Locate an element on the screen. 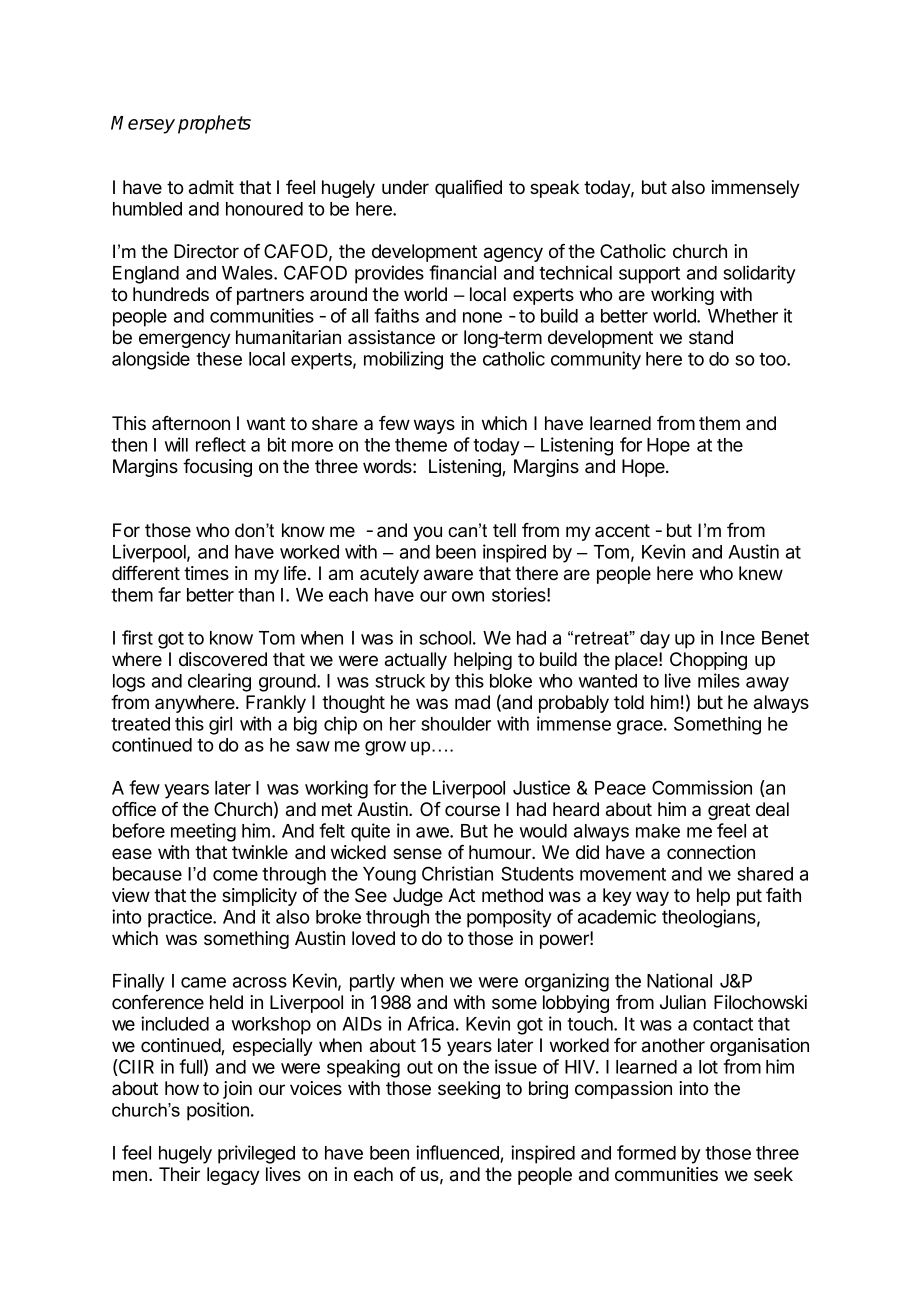  position is located at coordinates (218, 1111).
